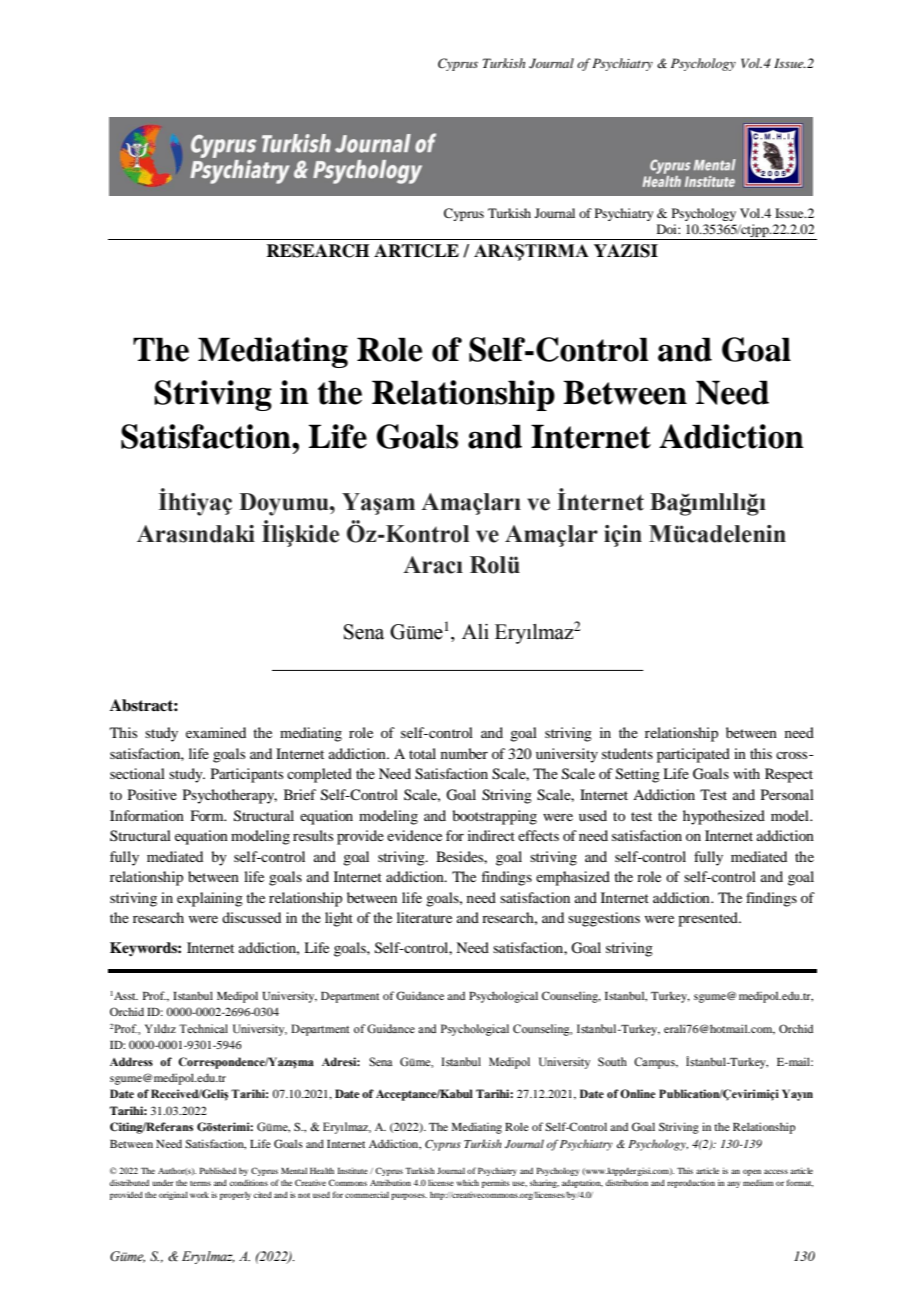 The image size is (924, 1308). Describe the element at coordinates (218, 1170) in the screenshot. I see `Published` at that location.
